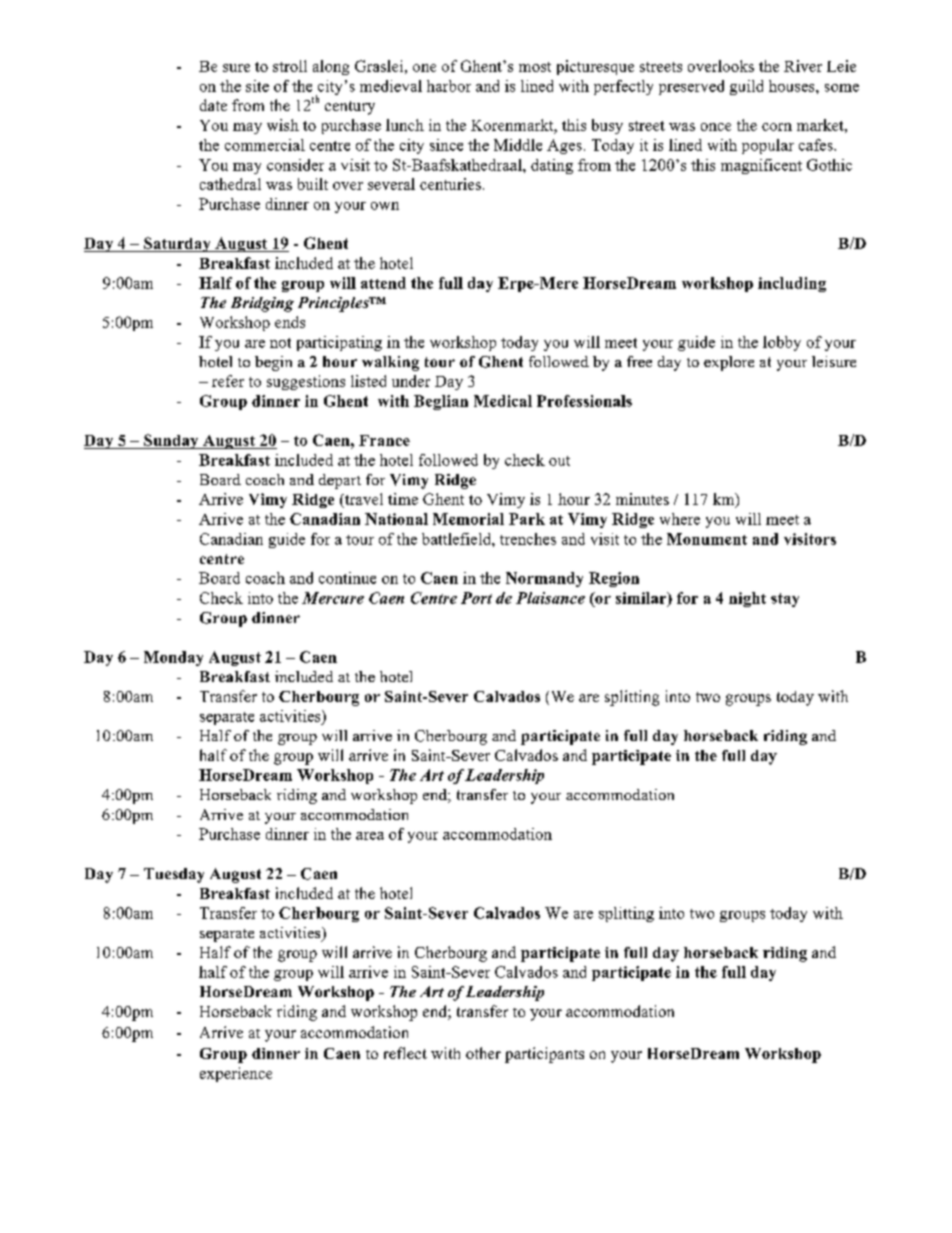 Image resolution: width=952 pixels, height=1233 pixels. I want to click on Normandy, so click(544, 579).
